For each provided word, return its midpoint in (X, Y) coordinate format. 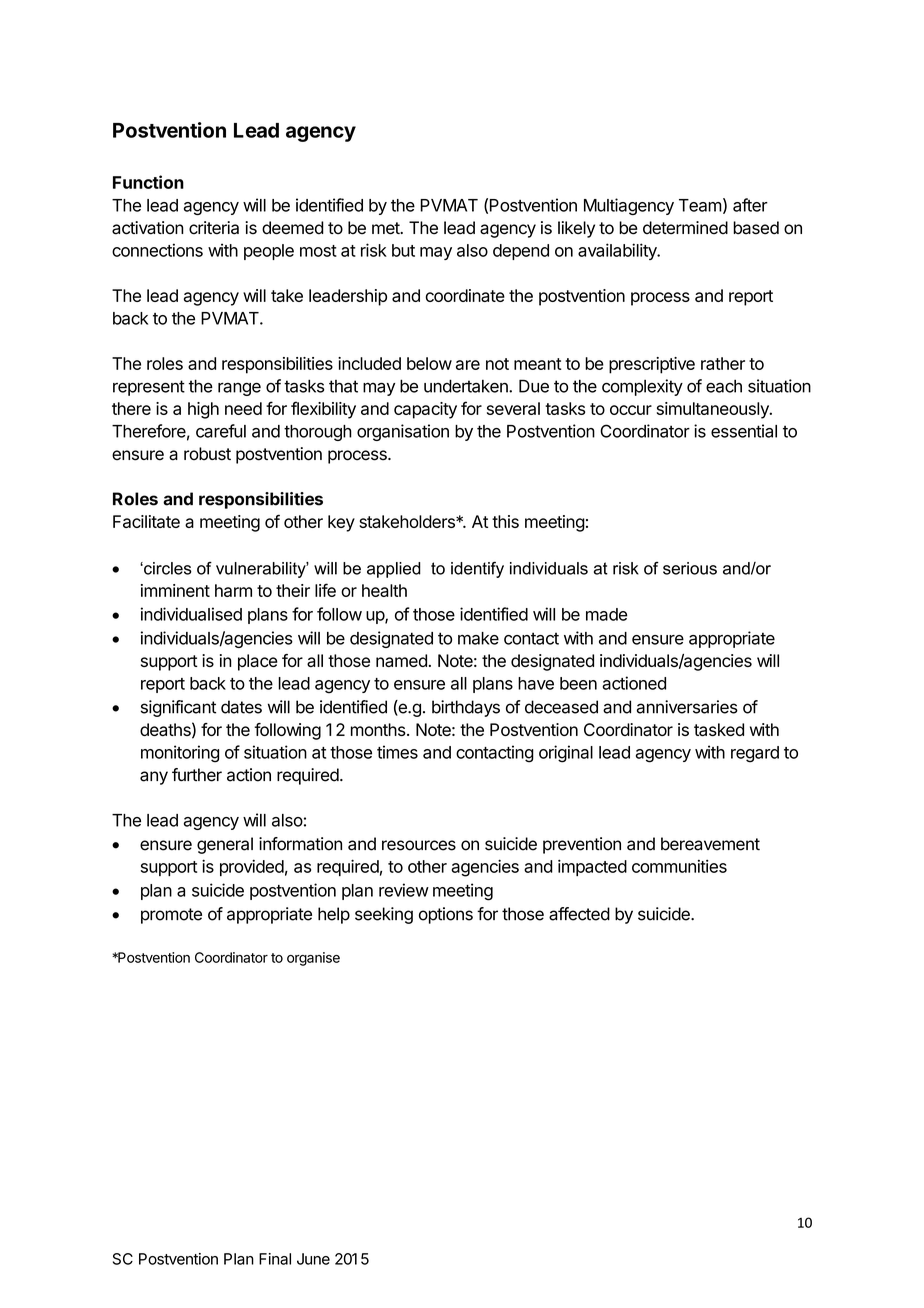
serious (690, 568)
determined (685, 228)
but (403, 250)
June (313, 1259)
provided (252, 867)
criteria (214, 228)
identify (477, 570)
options (446, 915)
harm (233, 590)
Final (275, 1259)
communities (679, 866)
